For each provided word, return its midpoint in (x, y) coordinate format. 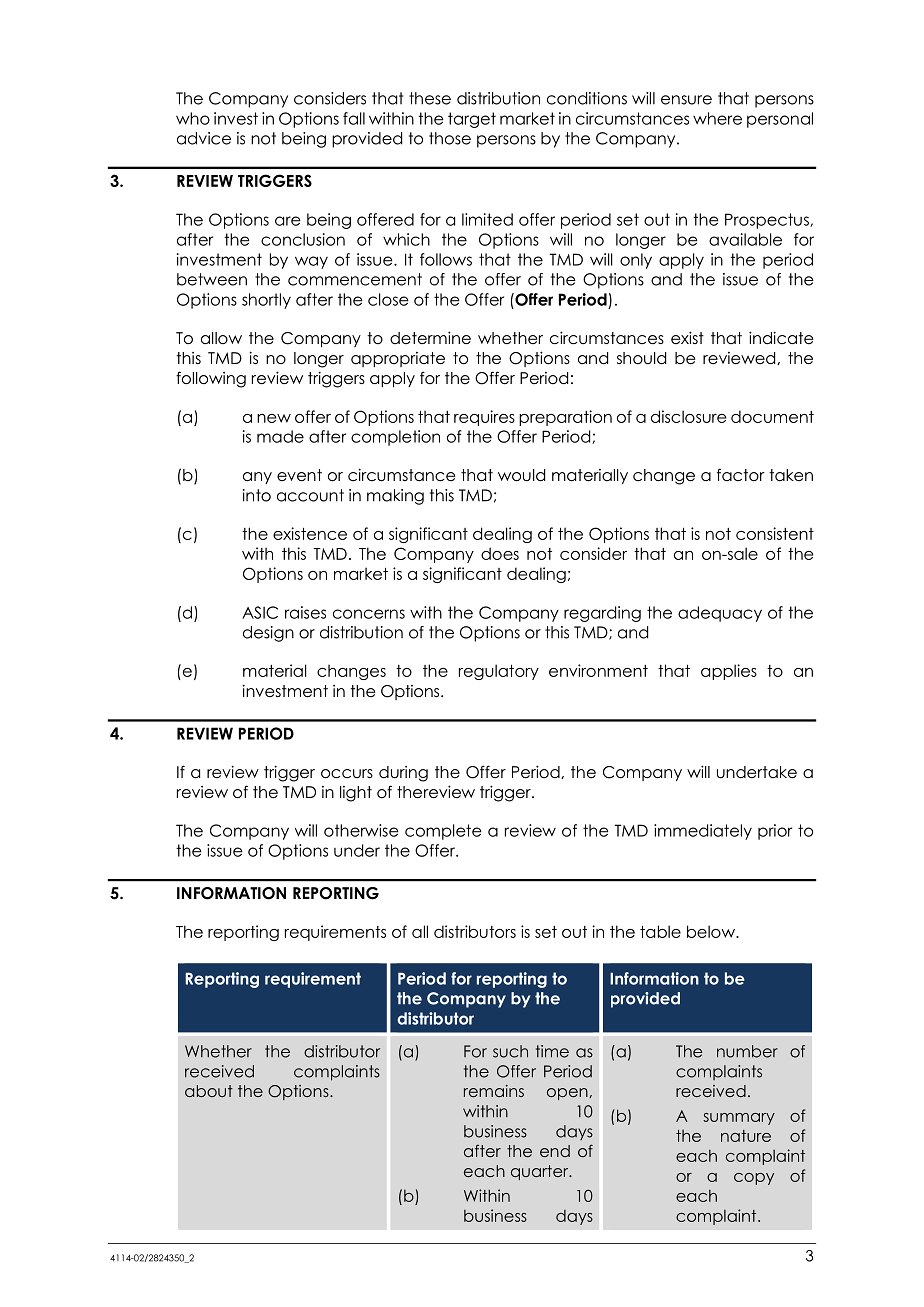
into (257, 495)
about (209, 1091)
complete (443, 832)
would (521, 475)
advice (204, 138)
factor (741, 474)
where (717, 118)
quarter (541, 1172)
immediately (703, 832)
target (472, 120)
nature (746, 1136)
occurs (347, 774)
